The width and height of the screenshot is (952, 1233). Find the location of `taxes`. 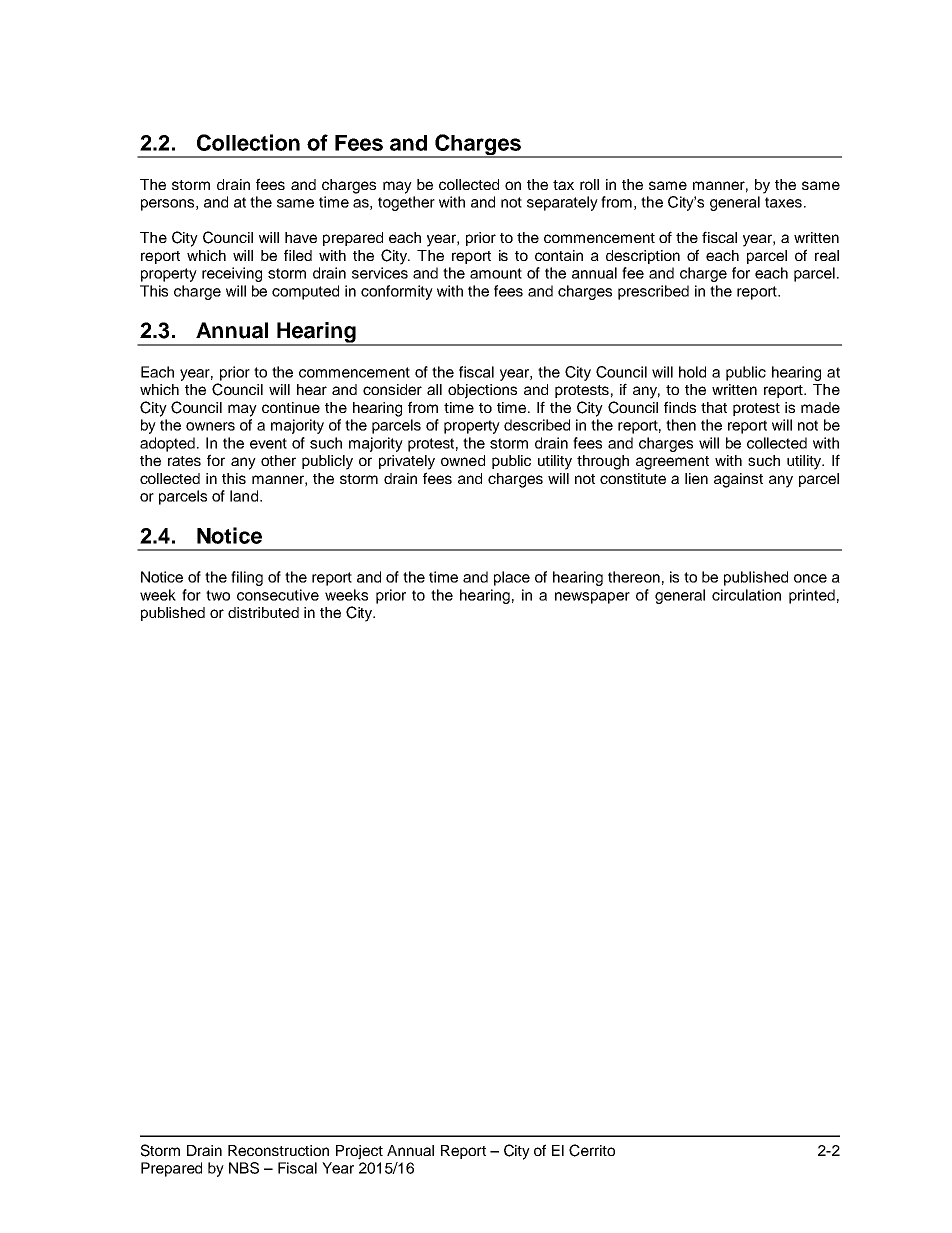

taxes is located at coordinates (783, 202).
